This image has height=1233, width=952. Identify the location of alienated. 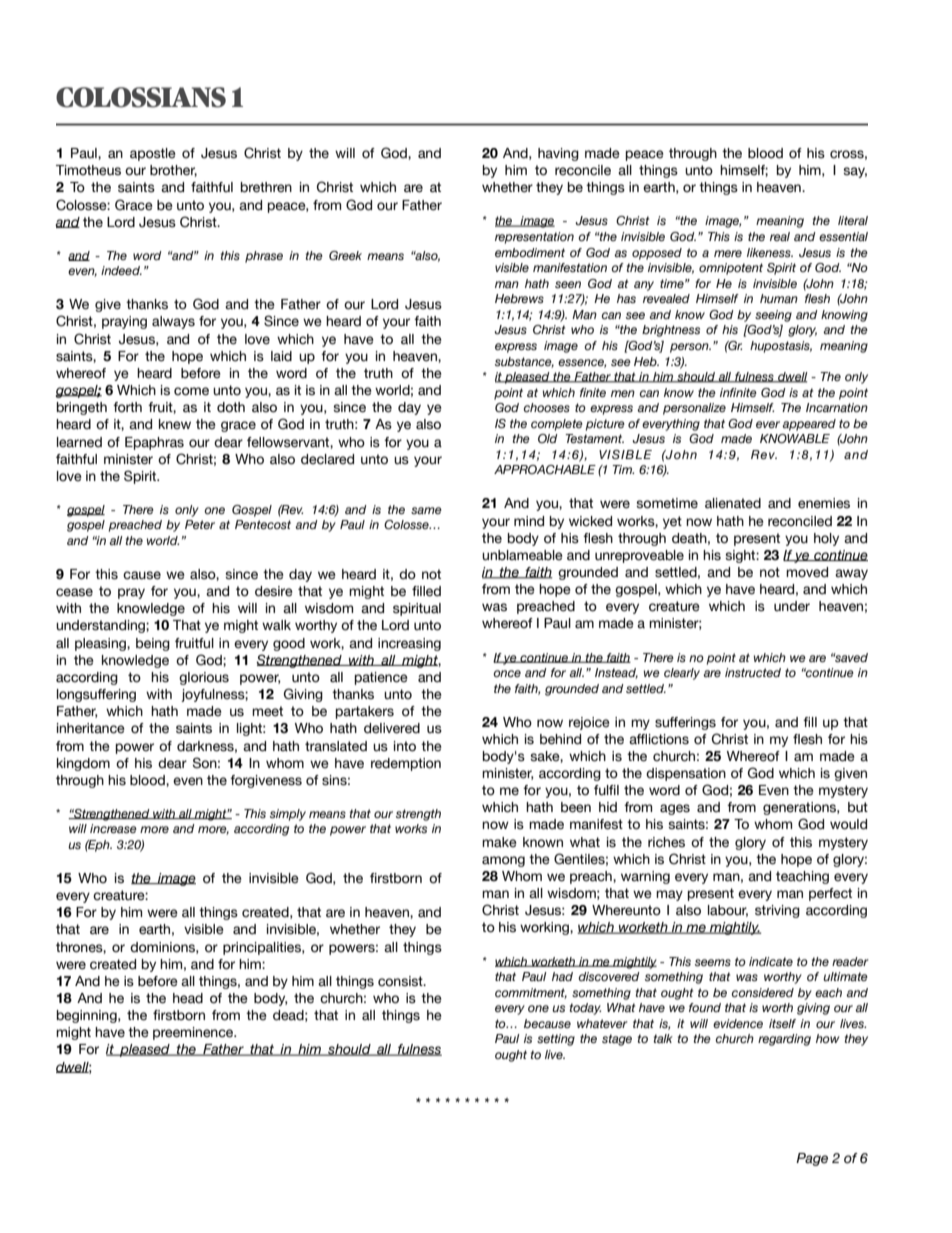
(733, 503).
